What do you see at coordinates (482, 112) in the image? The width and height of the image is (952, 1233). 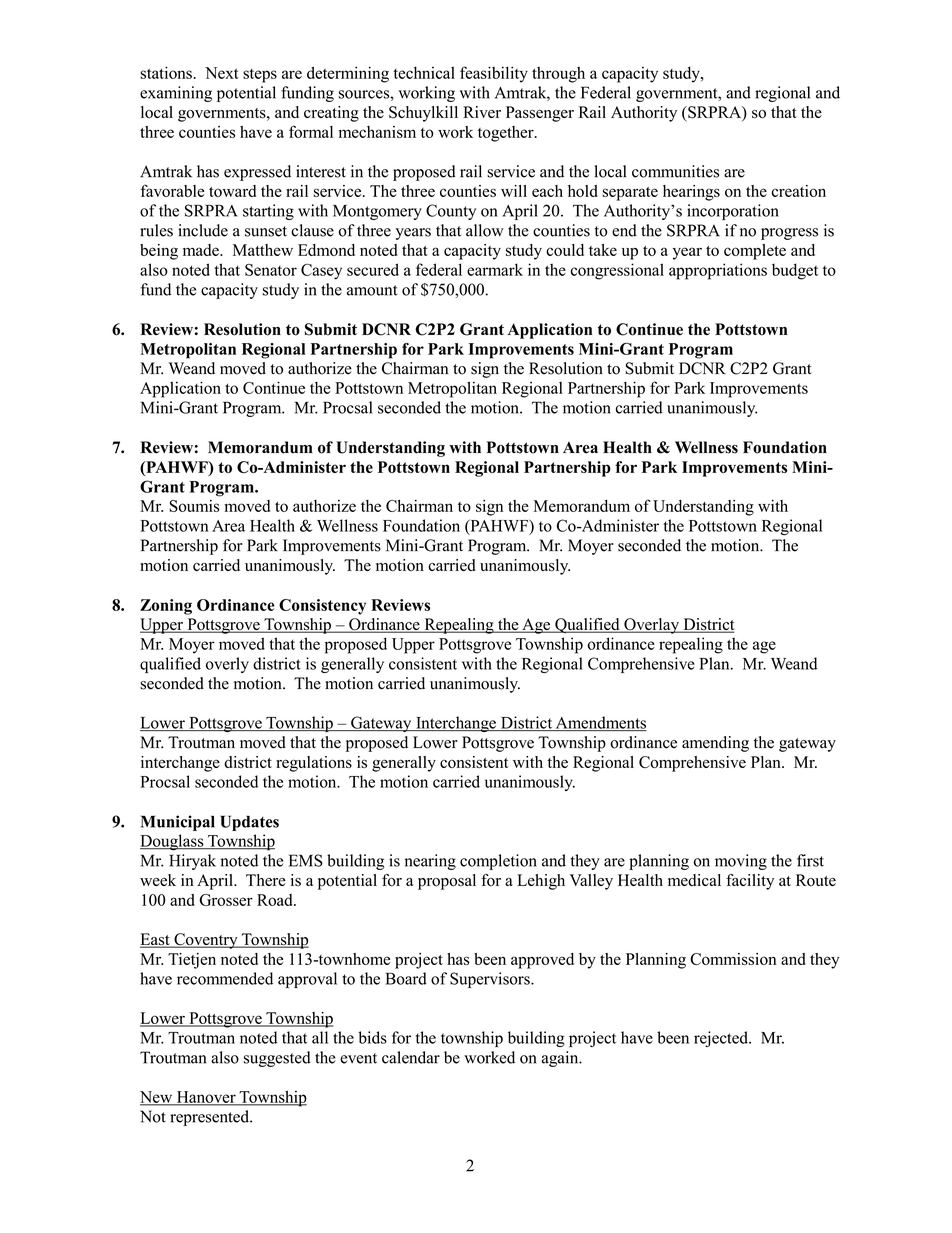 I see `River` at bounding box center [482, 112].
